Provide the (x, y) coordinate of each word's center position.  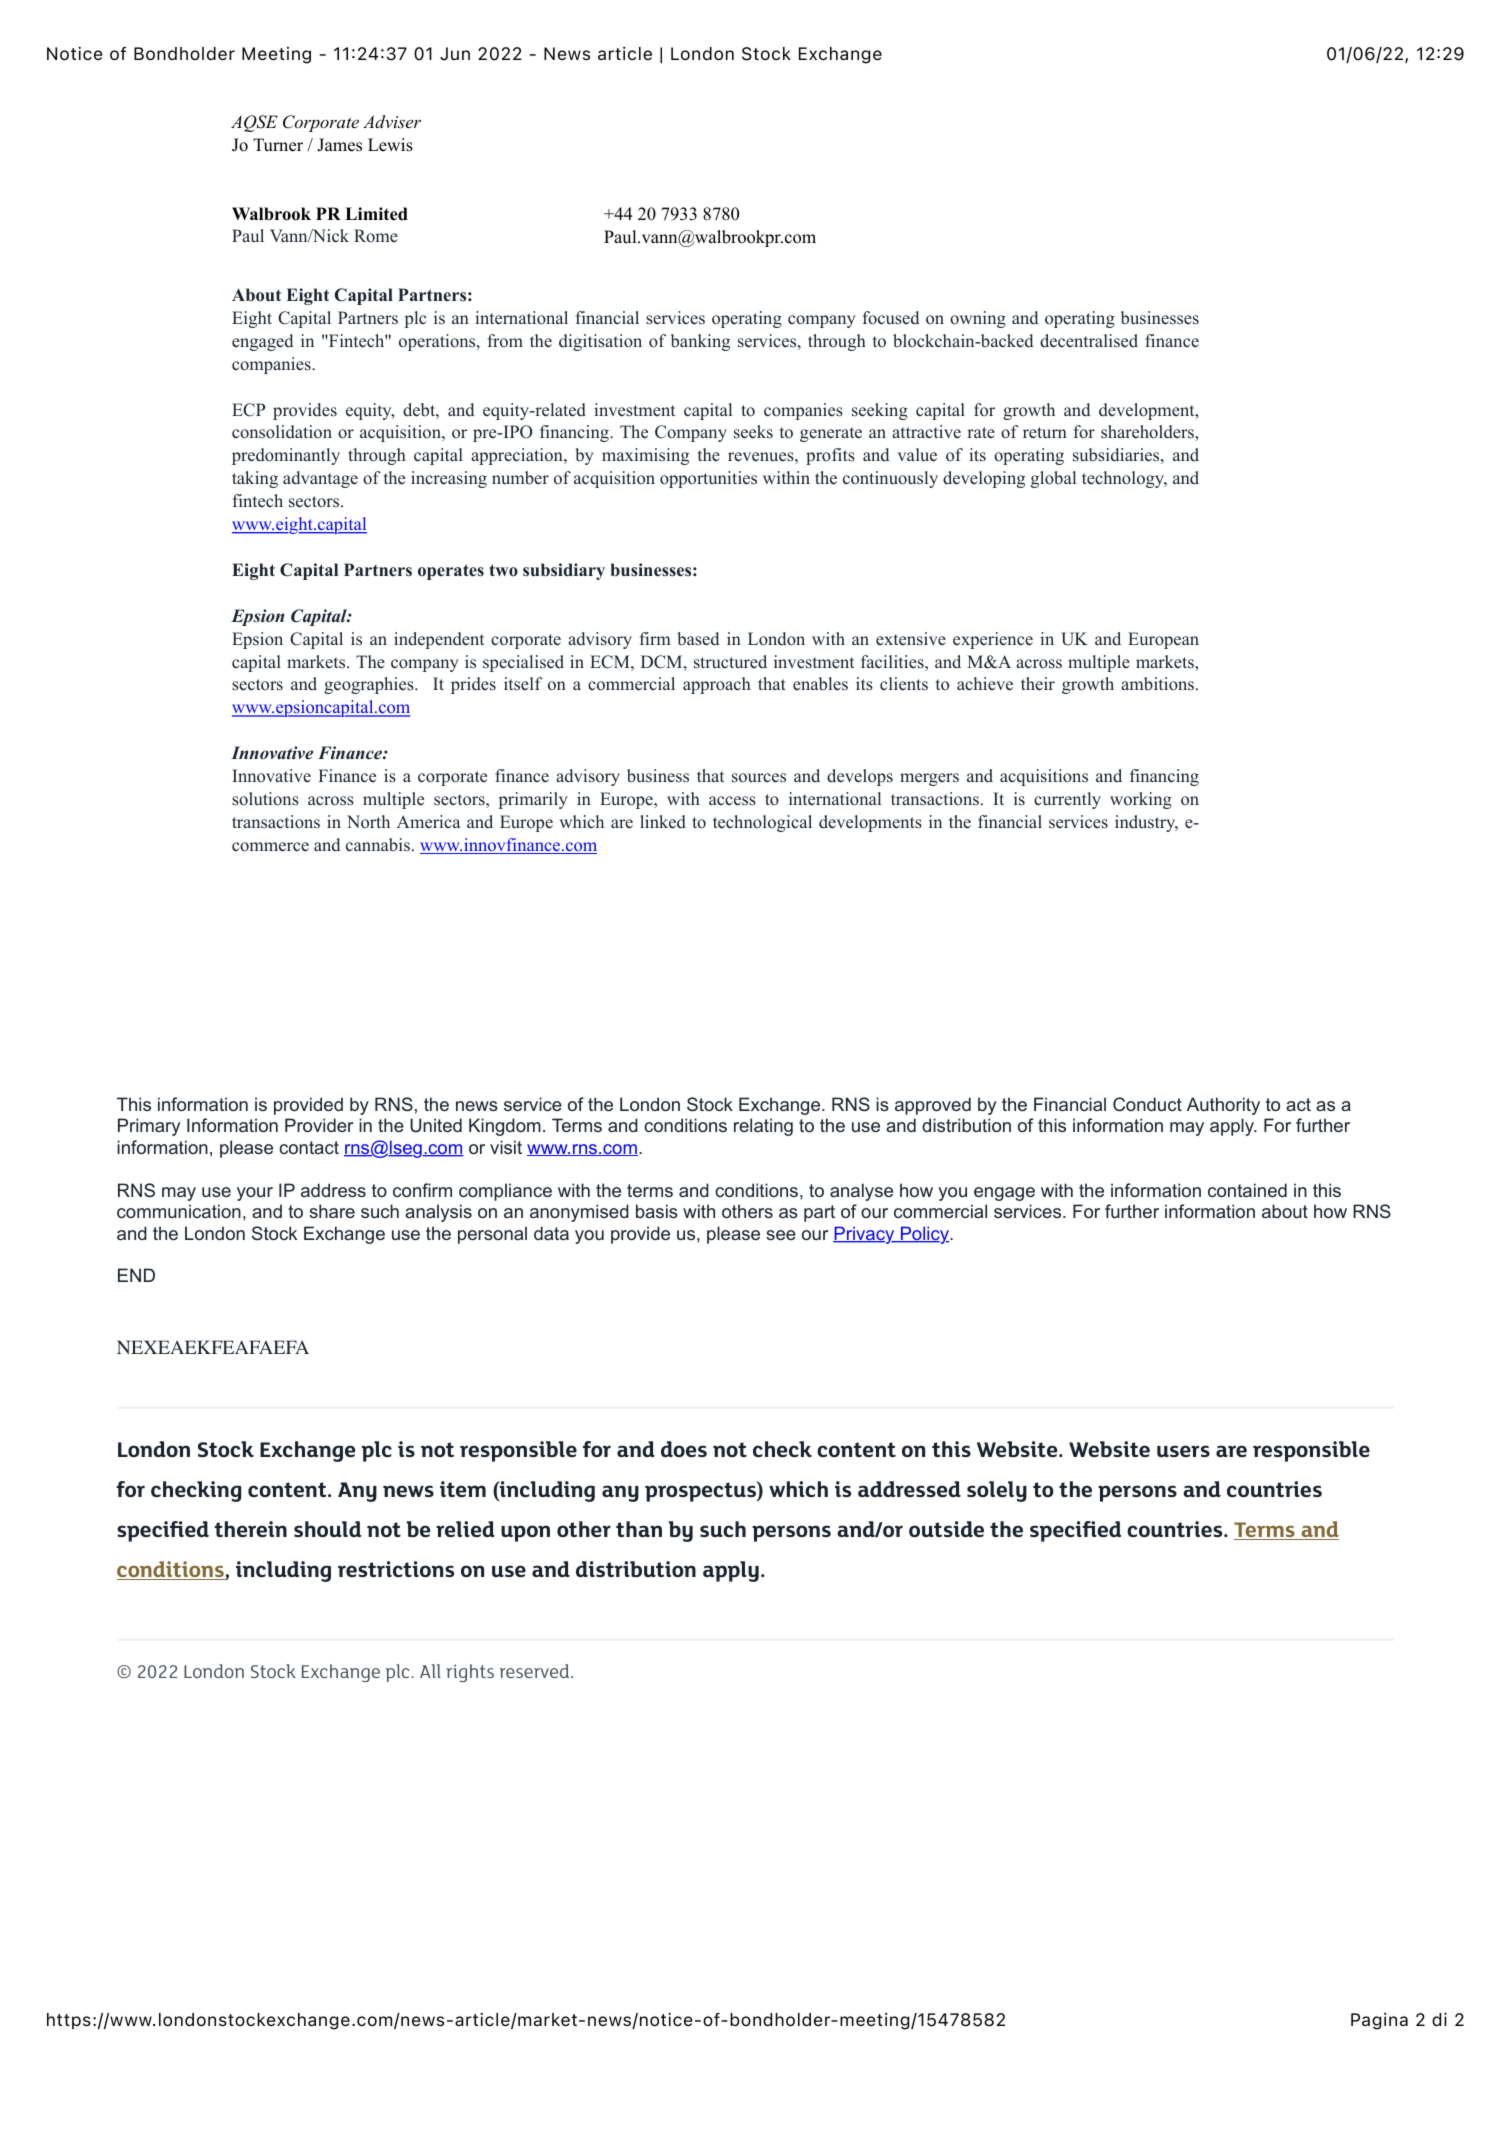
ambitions (1157, 684)
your (255, 1194)
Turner (278, 145)
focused (891, 318)
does (684, 1449)
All (430, 1671)
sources (759, 778)
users (1183, 1451)
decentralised (1089, 341)
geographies (370, 685)
